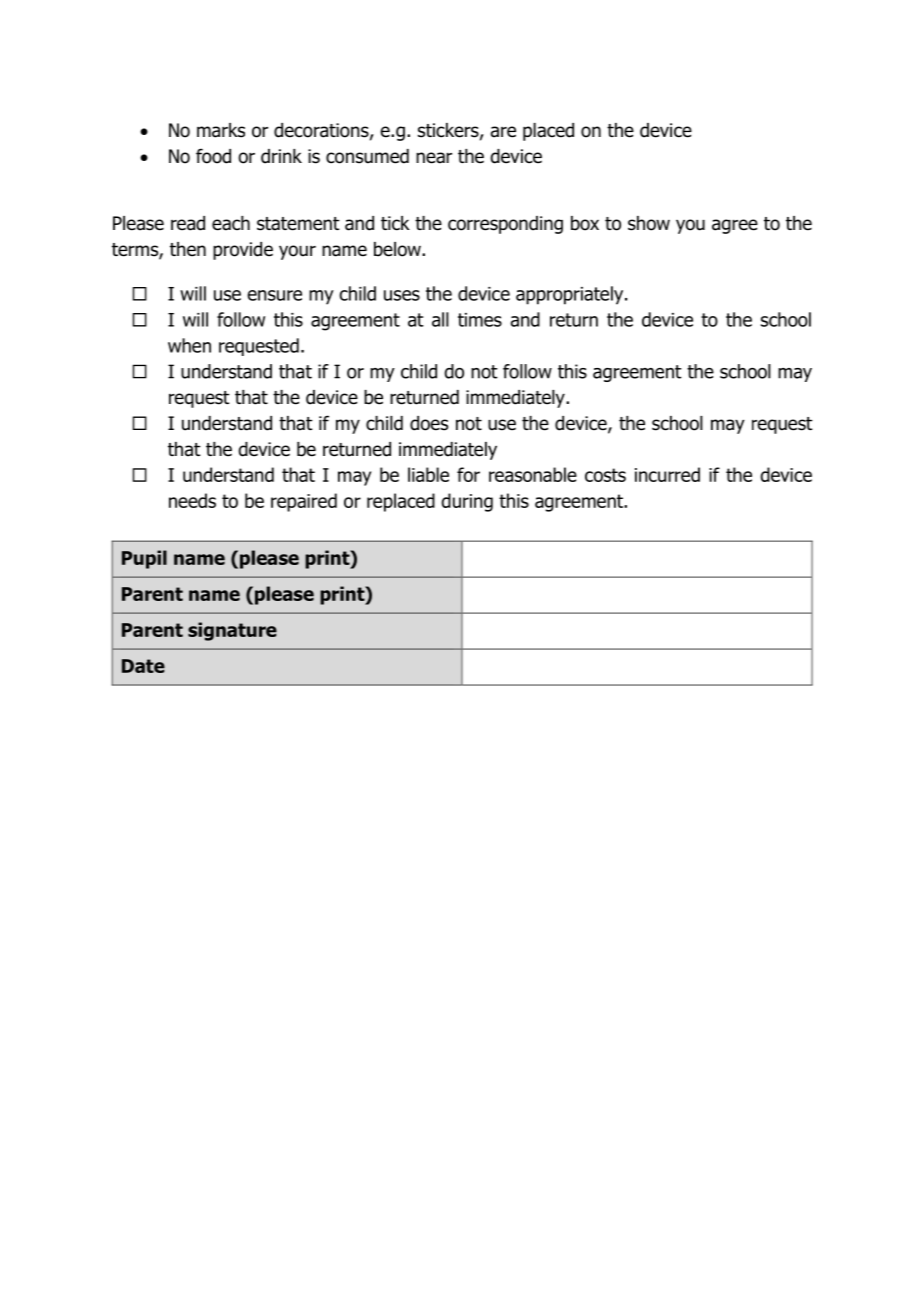 The height and width of the page is (1308, 924). What do you see at coordinates (434, 158) in the page?
I see `near` at bounding box center [434, 158].
